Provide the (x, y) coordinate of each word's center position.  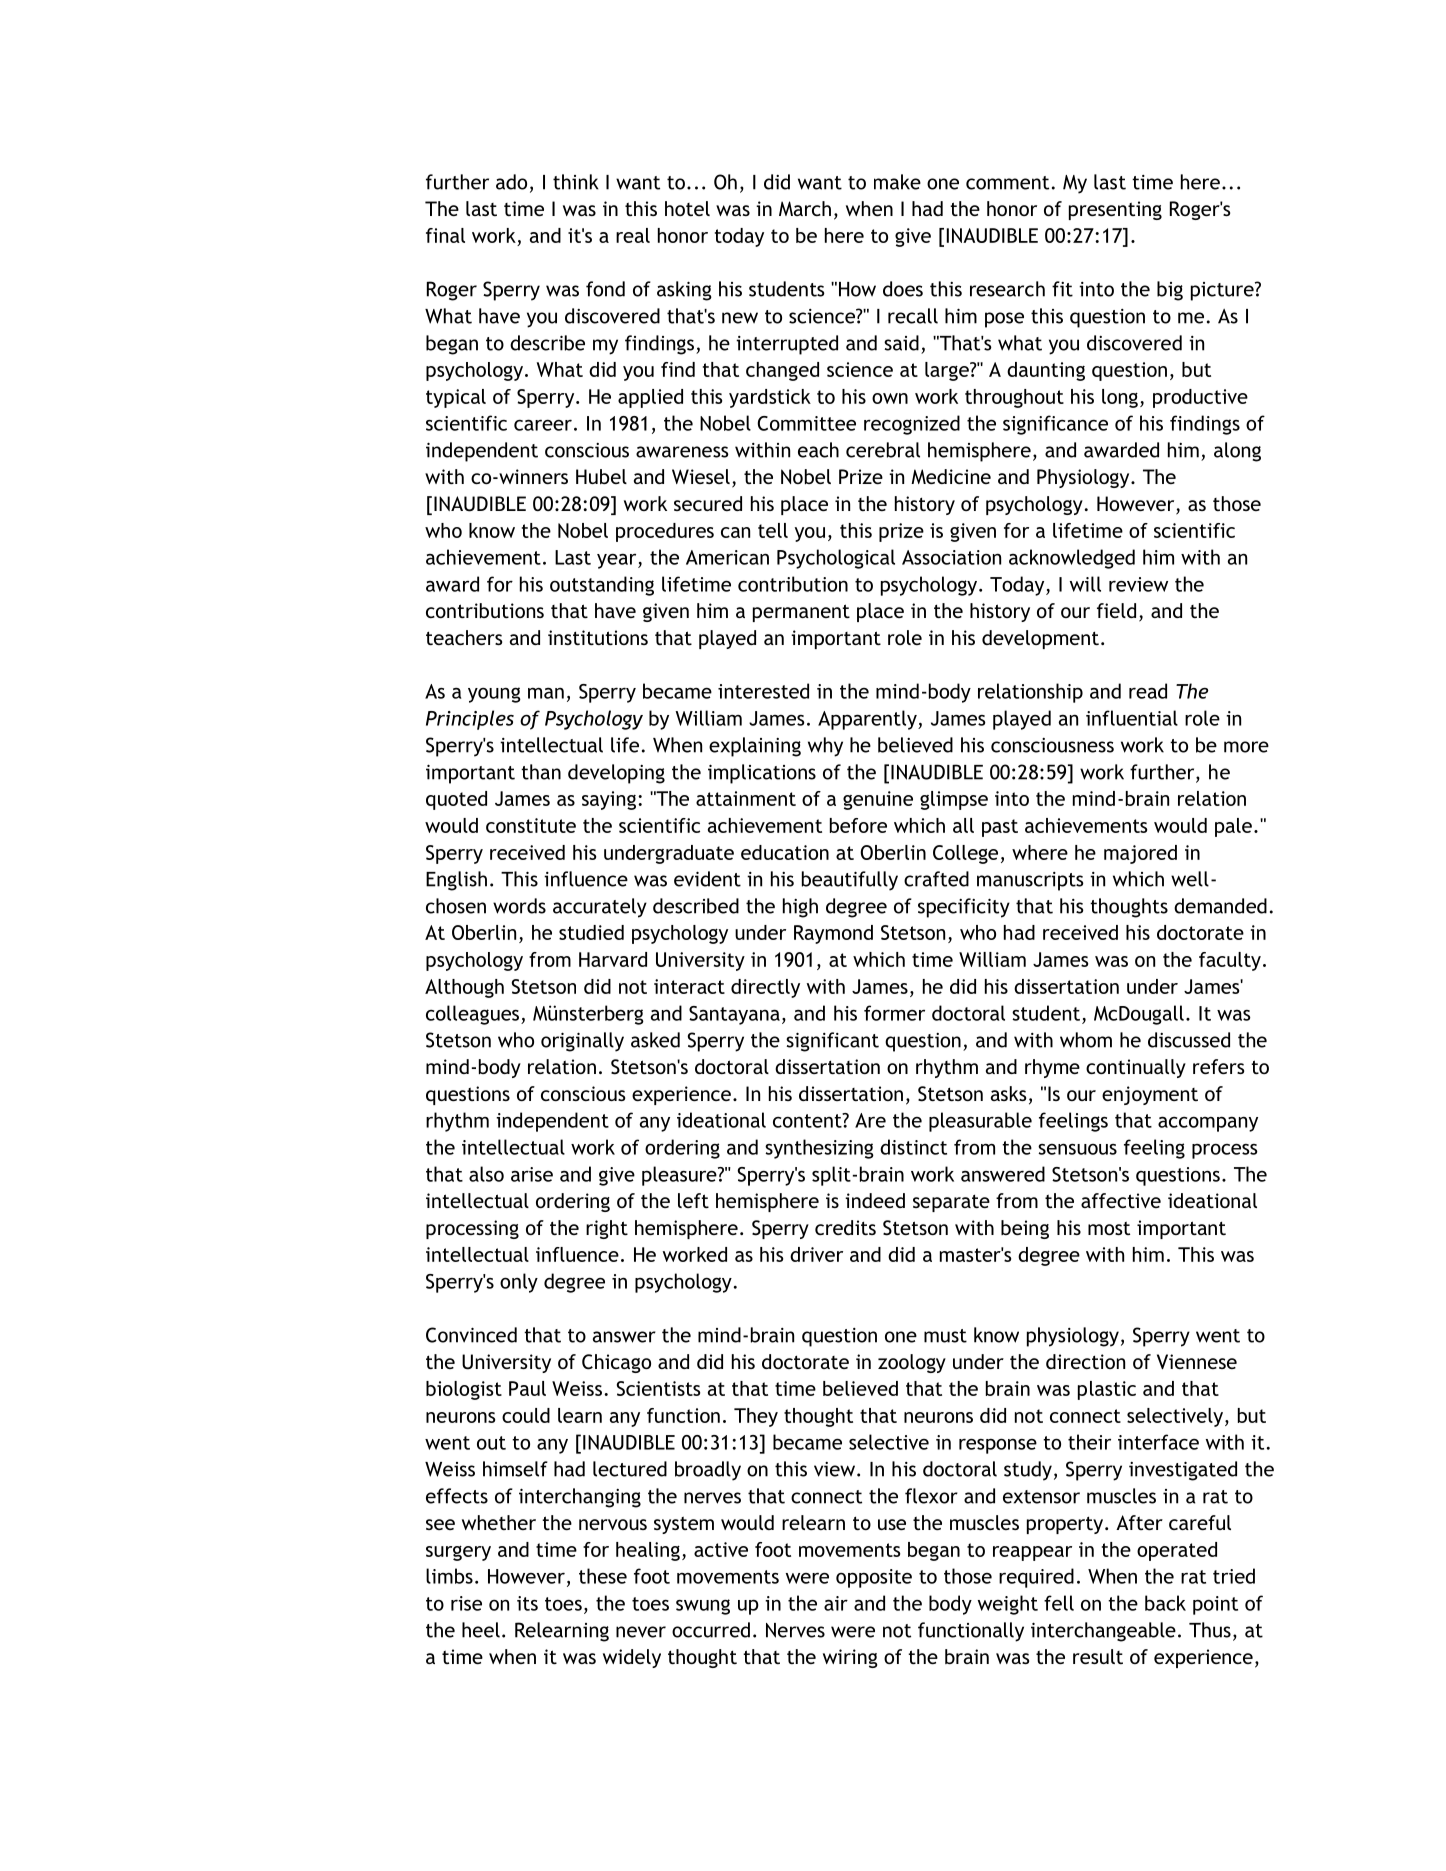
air (836, 1603)
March (805, 208)
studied (591, 932)
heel (481, 1630)
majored (1140, 854)
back (1165, 1603)
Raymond (833, 934)
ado (511, 182)
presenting (1115, 210)
